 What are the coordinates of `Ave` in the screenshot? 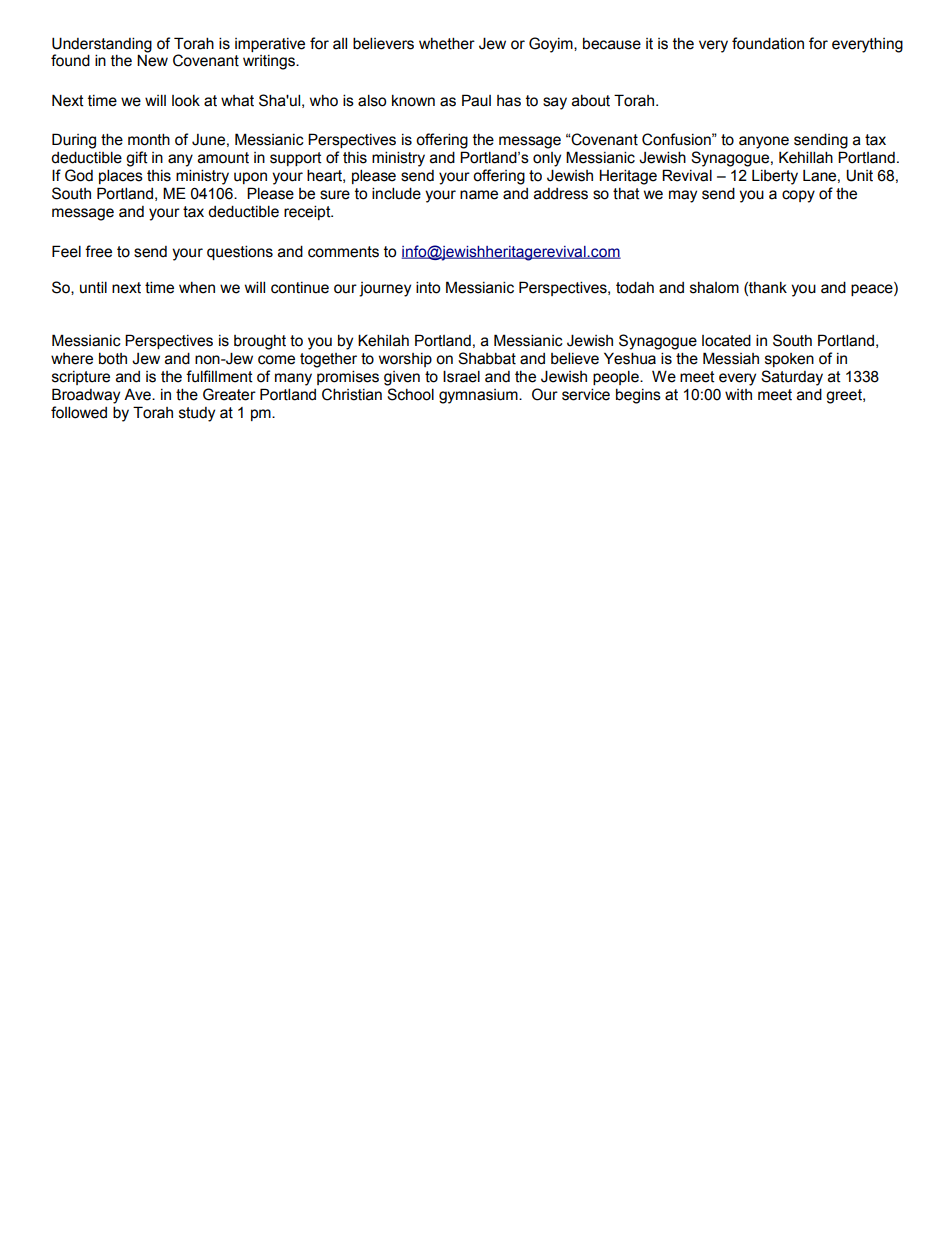 It's located at (138, 394).
